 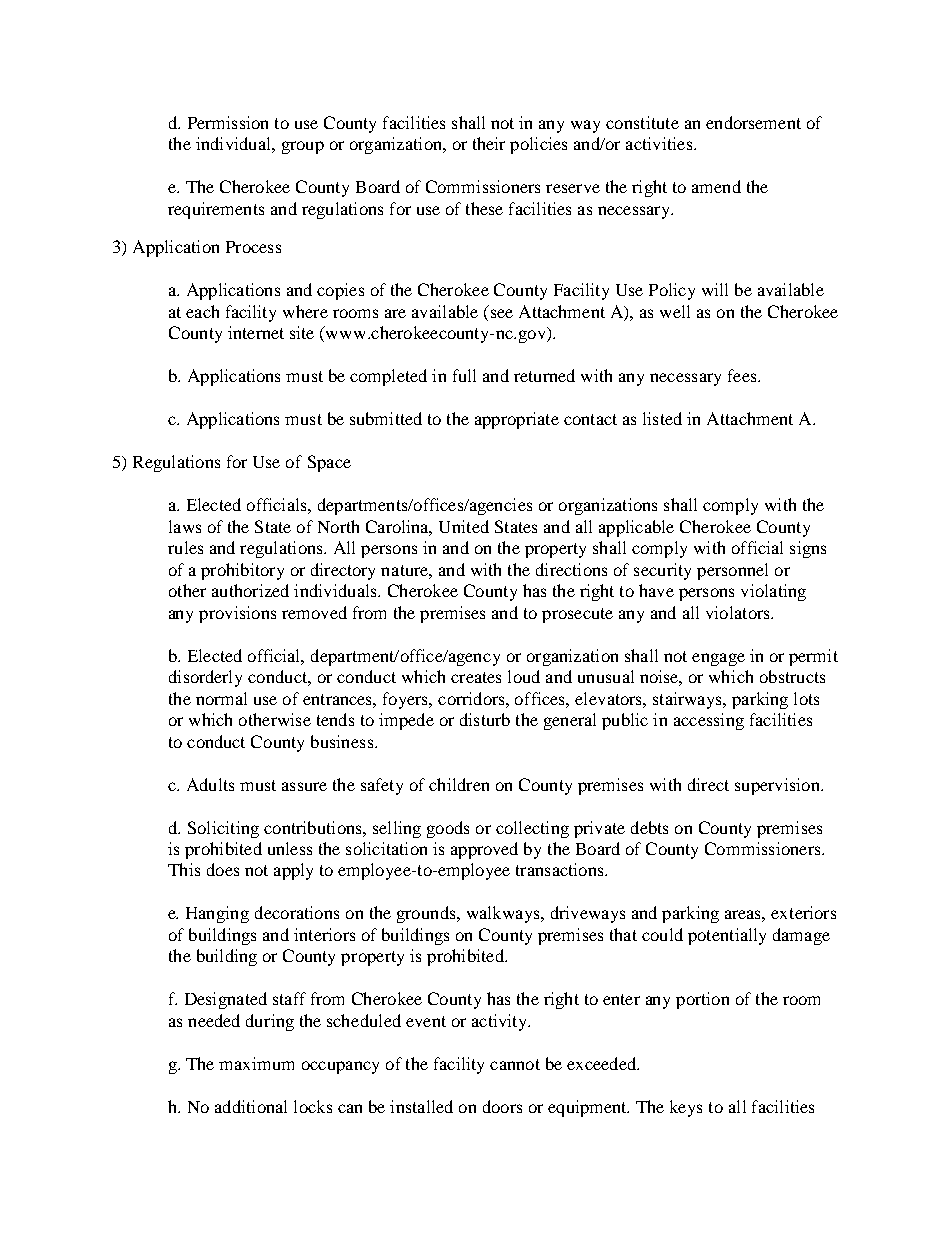 What do you see at coordinates (256, 1063) in the document?
I see `maximum` at bounding box center [256, 1063].
